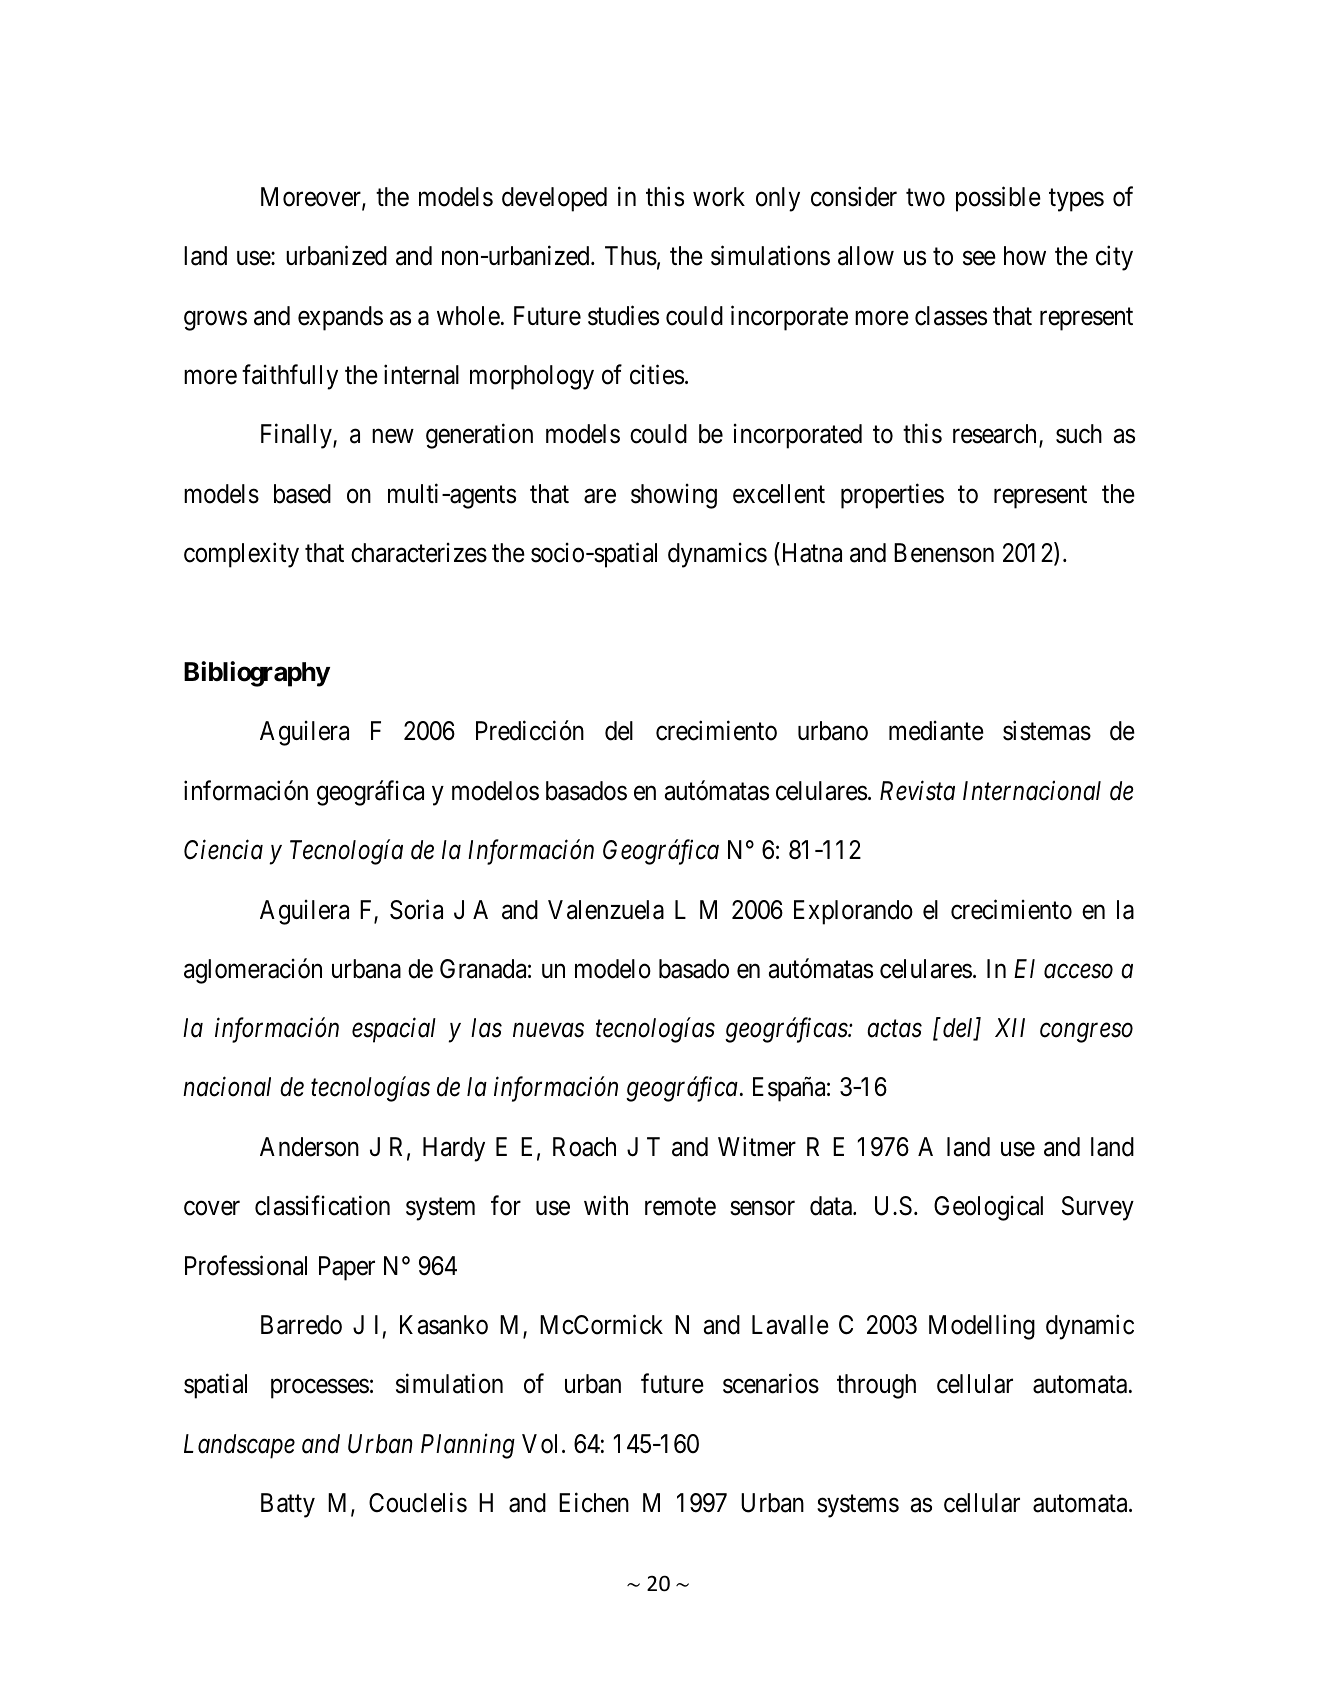  Describe the element at coordinates (347, 1268) in the document. I see `Paper` at that location.
